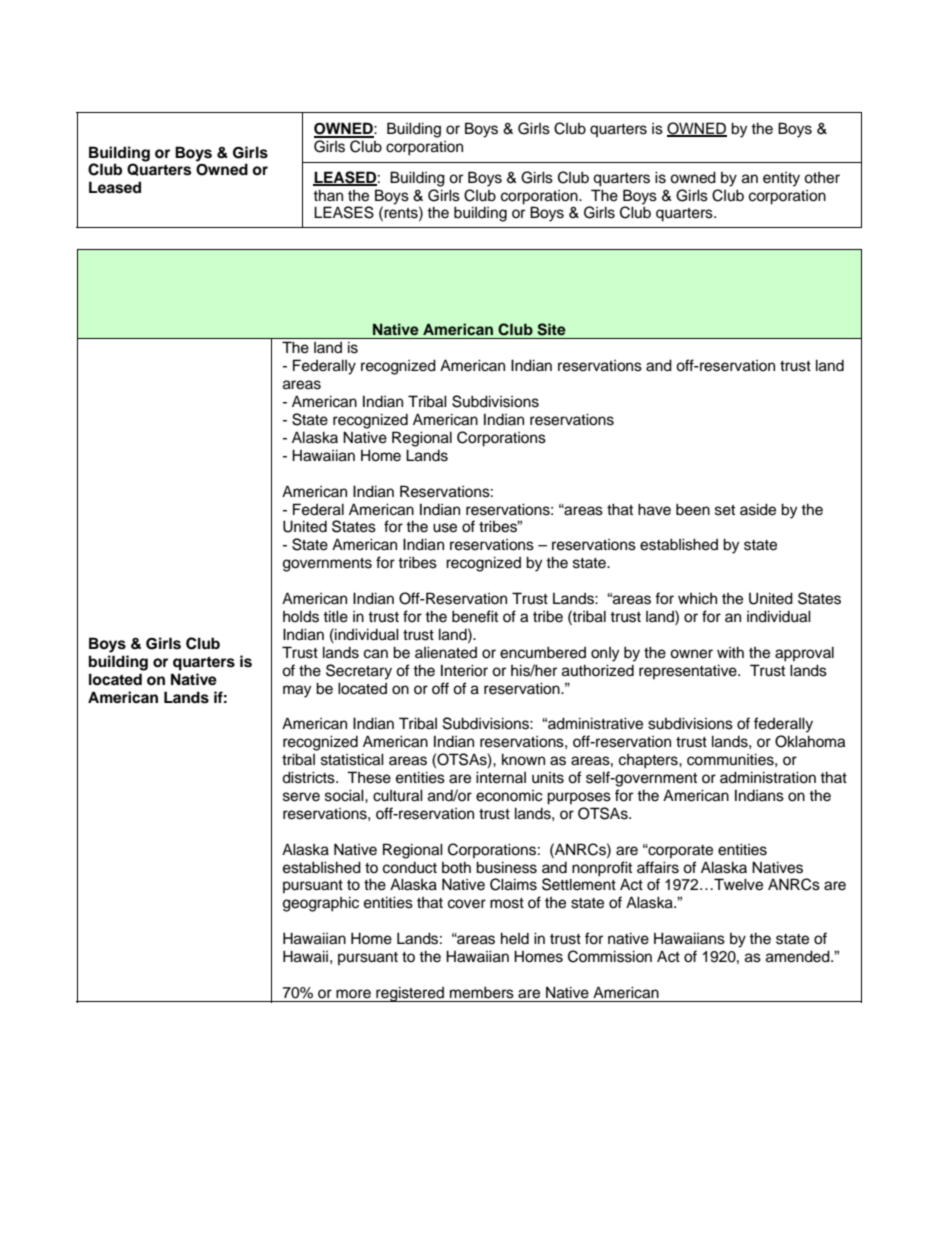  I want to click on LEASES, so click(344, 212).
